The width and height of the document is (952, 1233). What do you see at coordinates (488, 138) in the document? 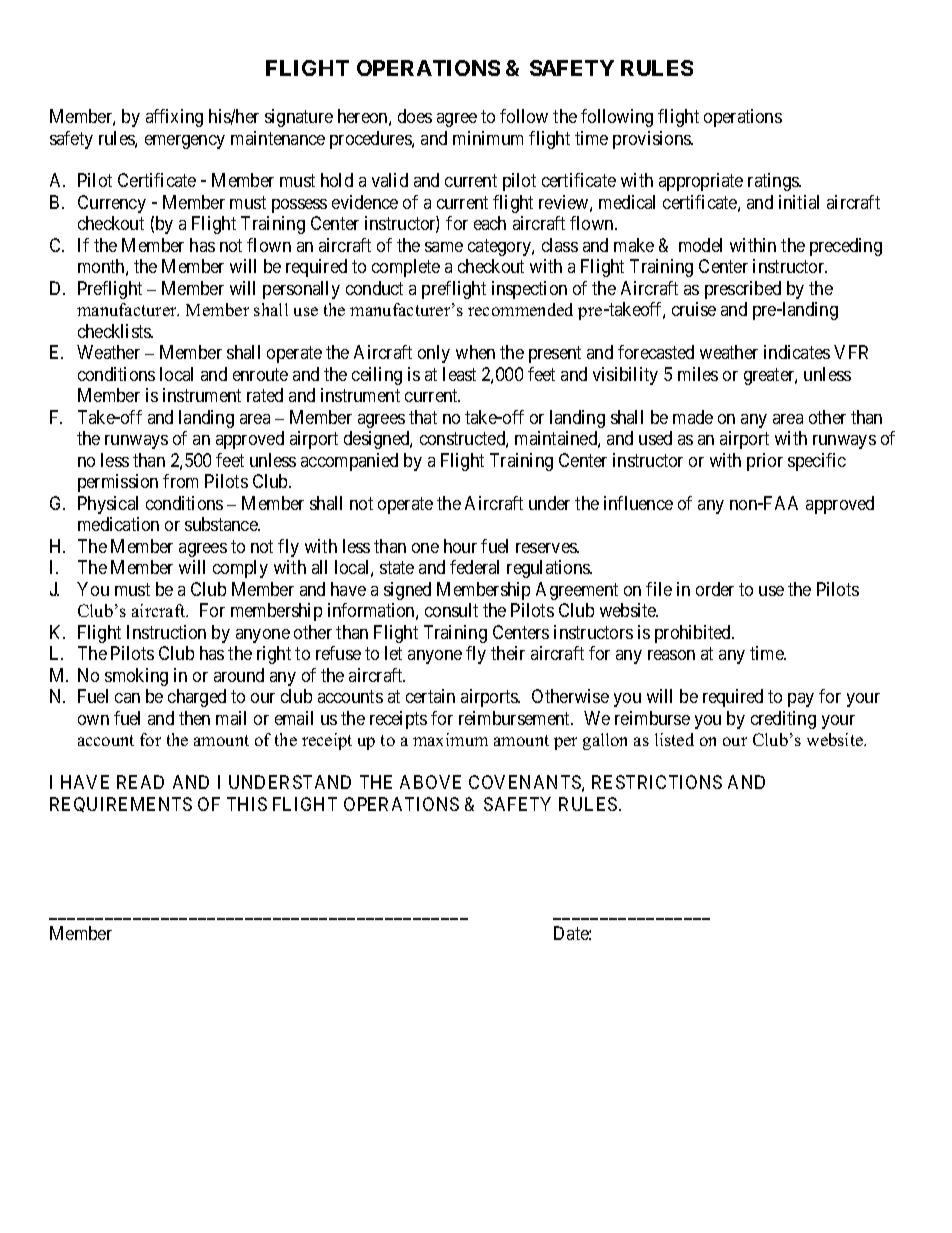
I see `minimum` at bounding box center [488, 138].
